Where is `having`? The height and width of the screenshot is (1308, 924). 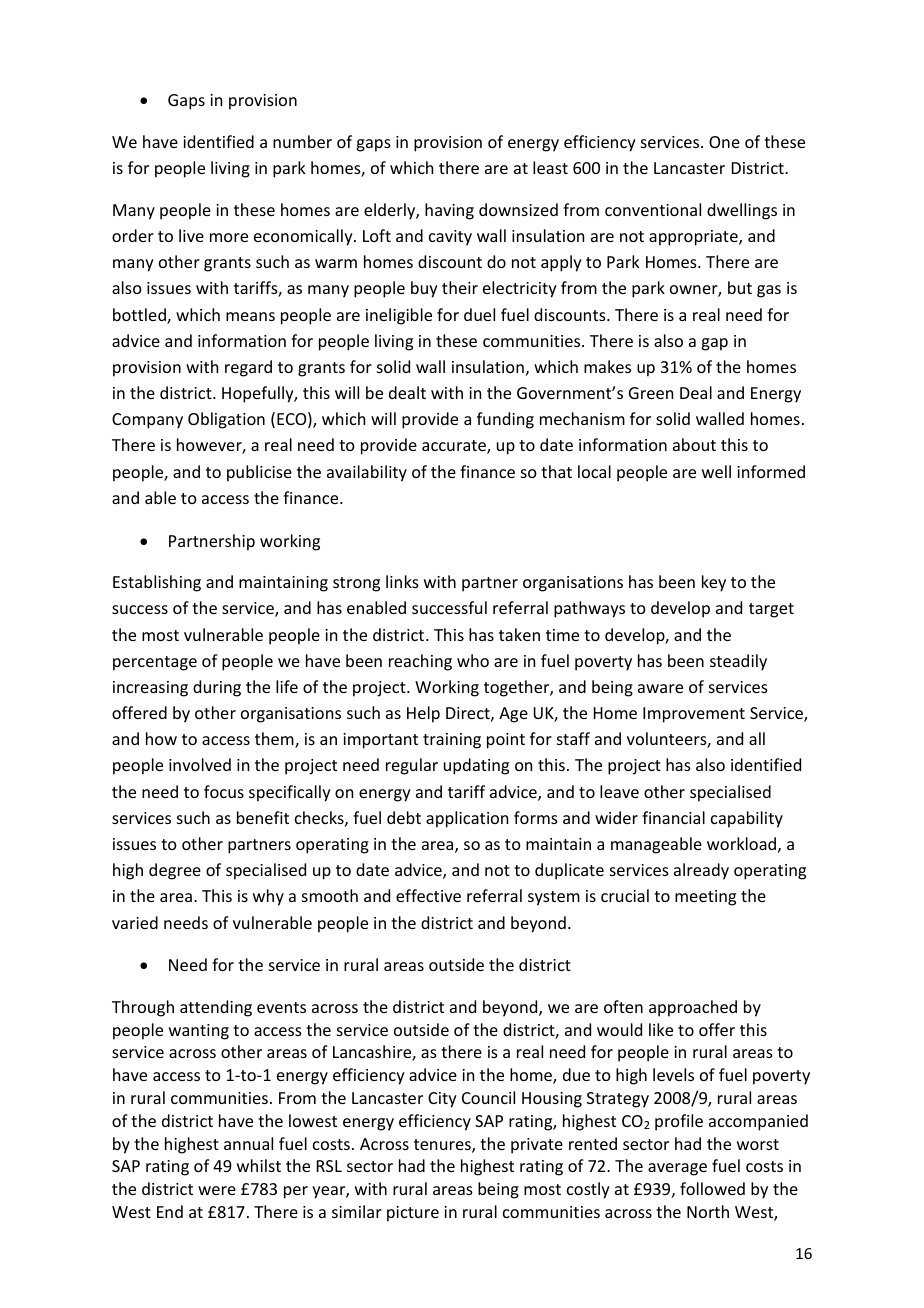
having is located at coordinates (449, 211).
